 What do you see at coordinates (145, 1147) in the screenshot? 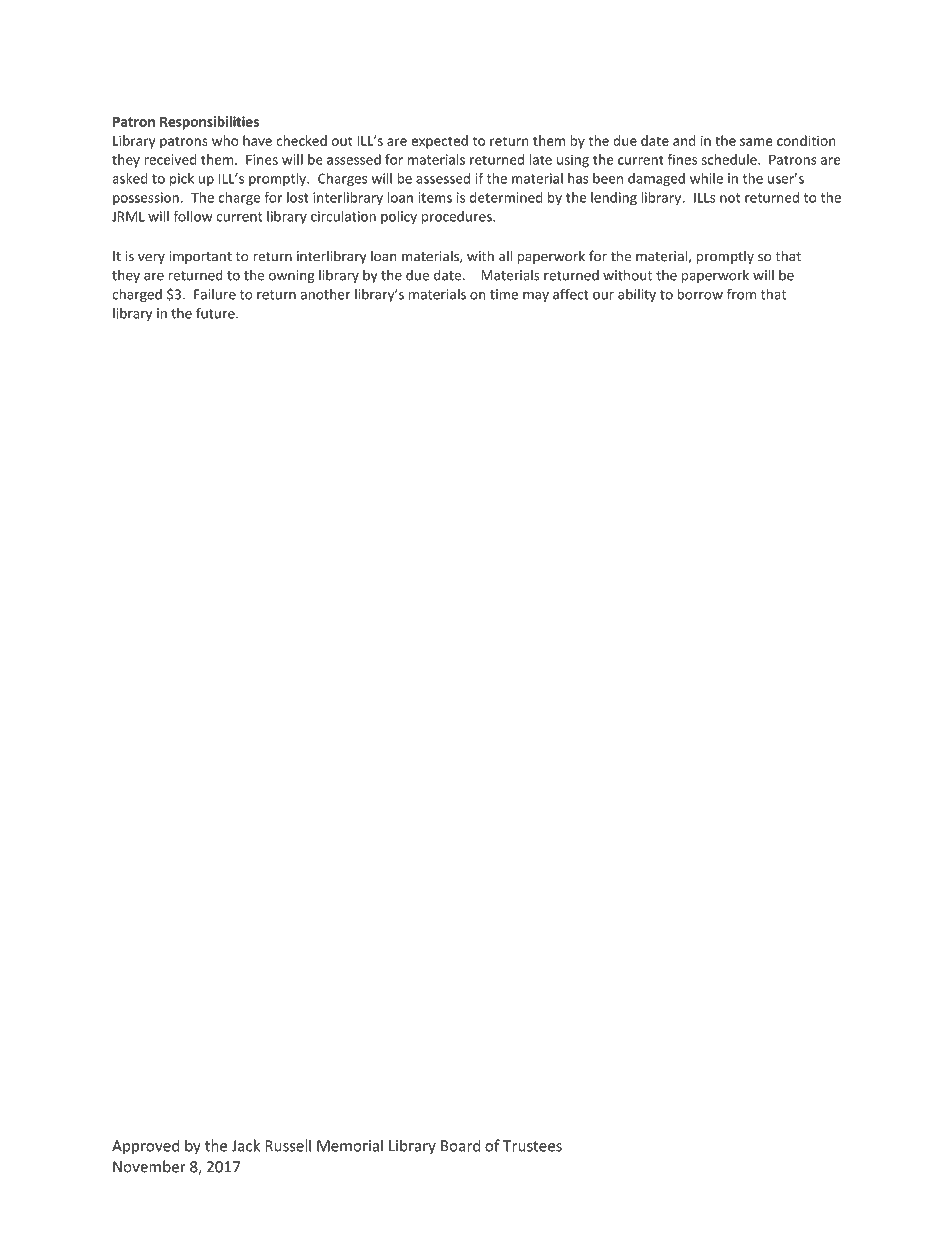
I see `Approved` at bounding box center [145, 1147].
